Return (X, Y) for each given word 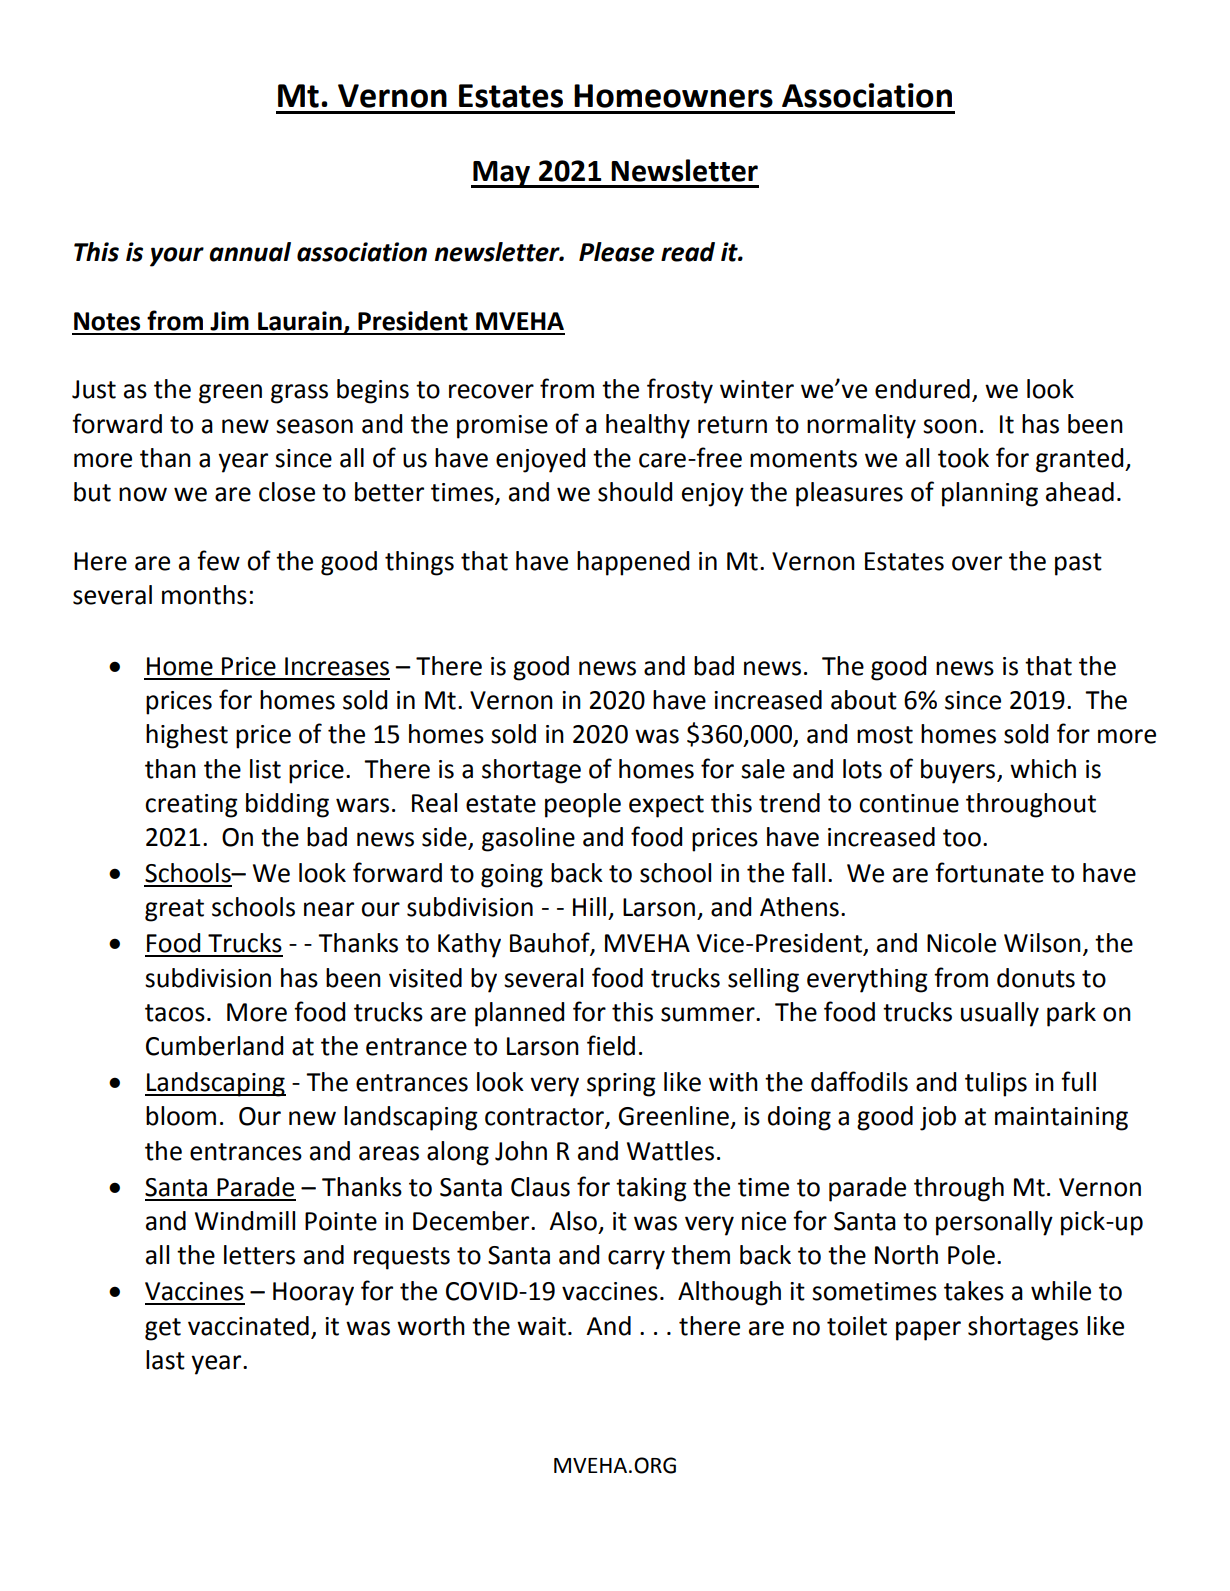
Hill (589, 906)
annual (250, 252)
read (688, 252)
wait (541, 1326)
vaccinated (248, 1326)
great (174, 910)
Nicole (961, 943)
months (204, 595)
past (1078, 564)
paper (928, 1331)
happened (633, 563)
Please (616, 252)
